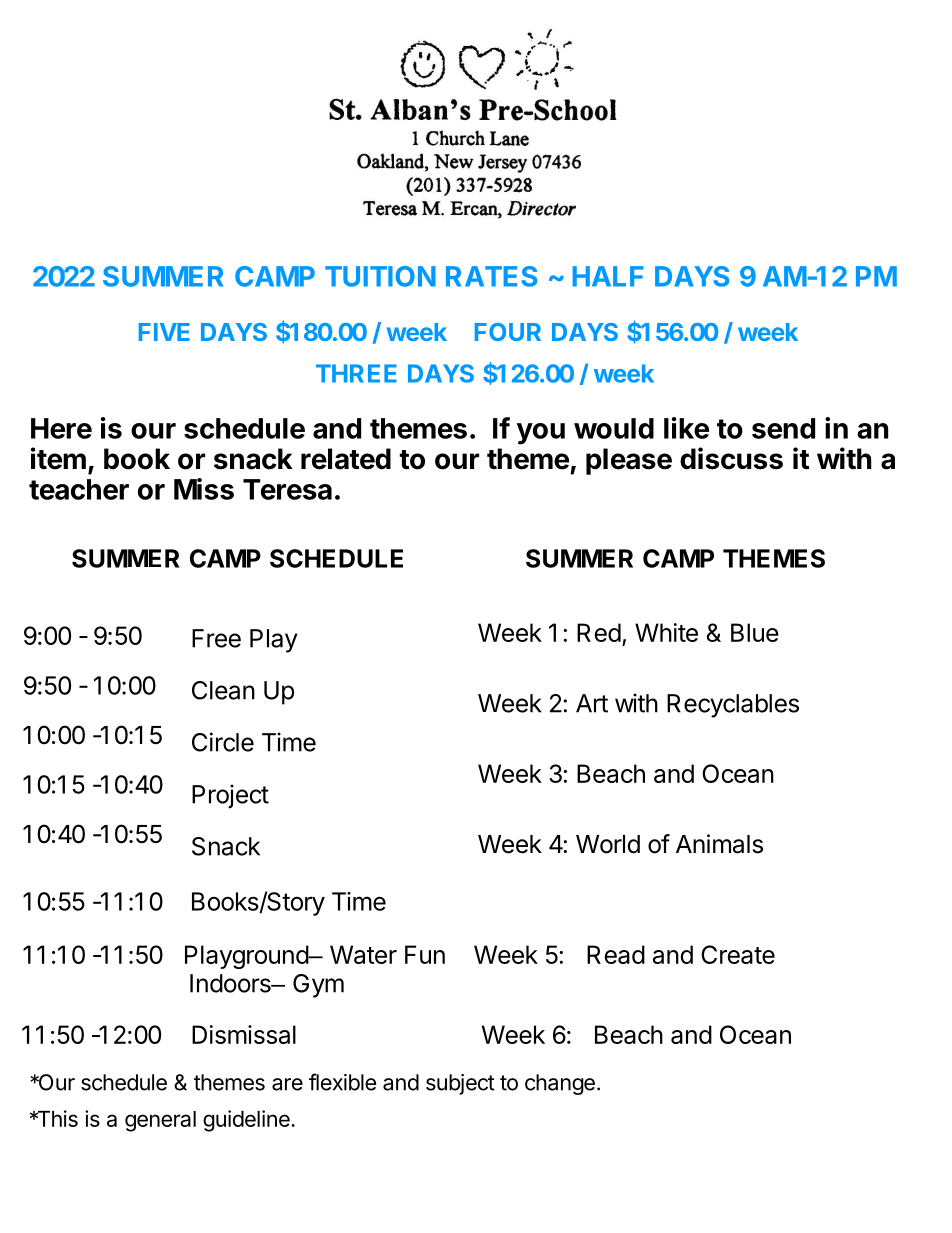 The width and height of the screenshot is (952, 1233). Describe the element at coordinates (560, 1084) in the screenshot. I see `change` at that location.
